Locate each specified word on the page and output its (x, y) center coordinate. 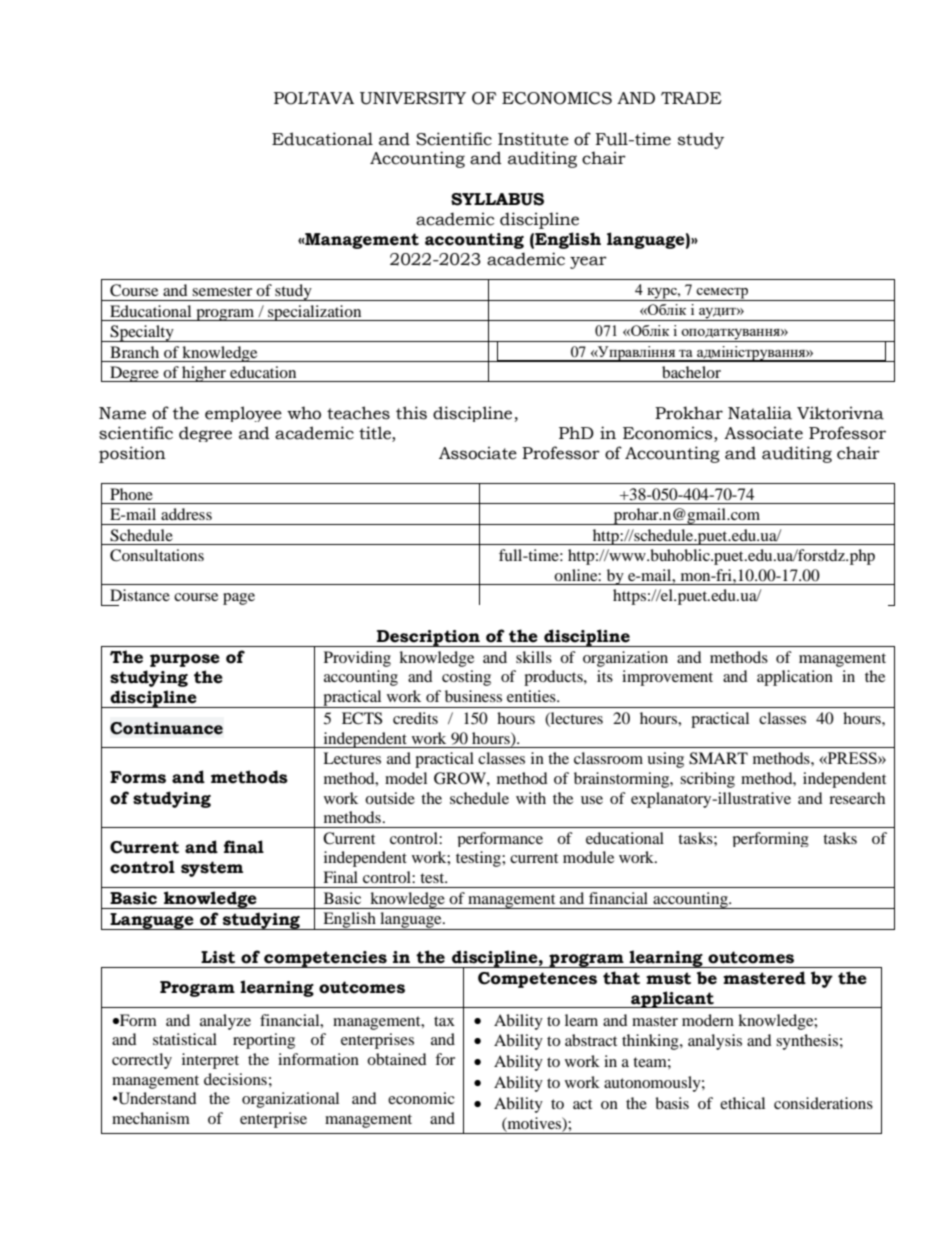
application (795, 678)
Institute (533, 139)
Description (428, 638)
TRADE (691, 98)
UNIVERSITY (413, 98)
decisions (235, 1079)
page (239, 599)
